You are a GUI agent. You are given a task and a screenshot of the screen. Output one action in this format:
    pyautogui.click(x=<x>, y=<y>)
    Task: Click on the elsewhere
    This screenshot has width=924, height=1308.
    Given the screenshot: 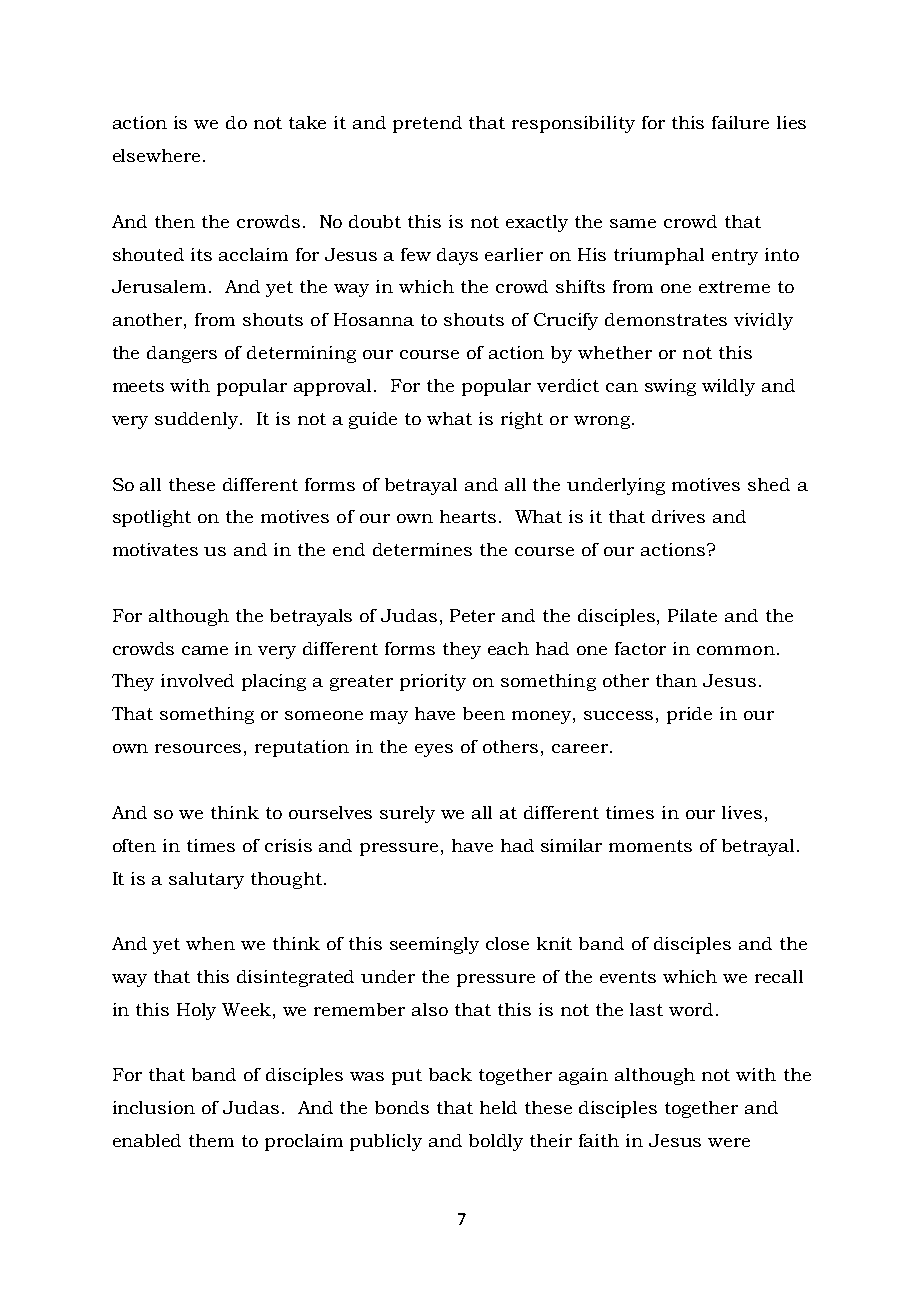 What is the action you would take?
    pyautogui.click(x=156, y=155)
